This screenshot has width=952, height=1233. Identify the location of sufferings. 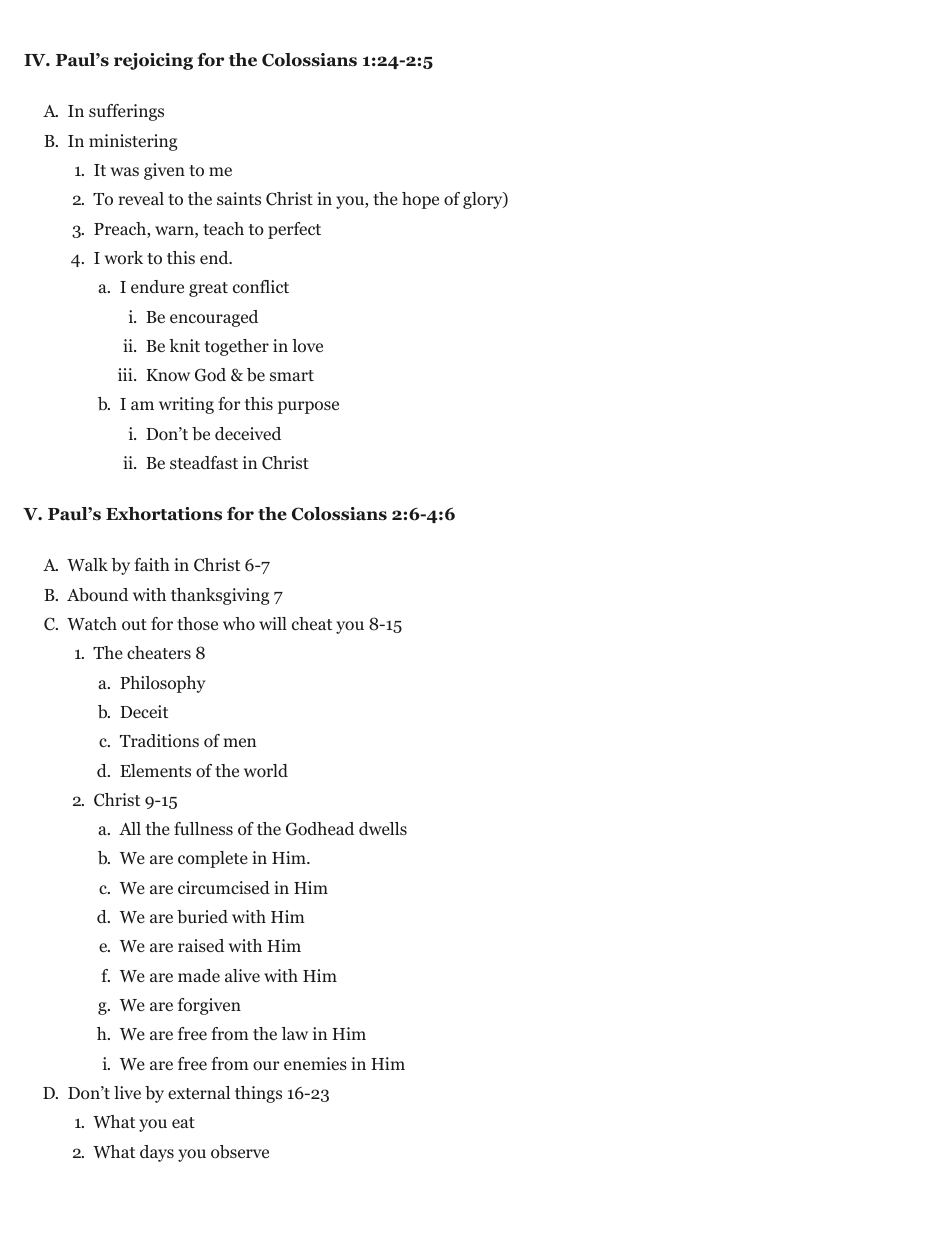
(126, 112).
